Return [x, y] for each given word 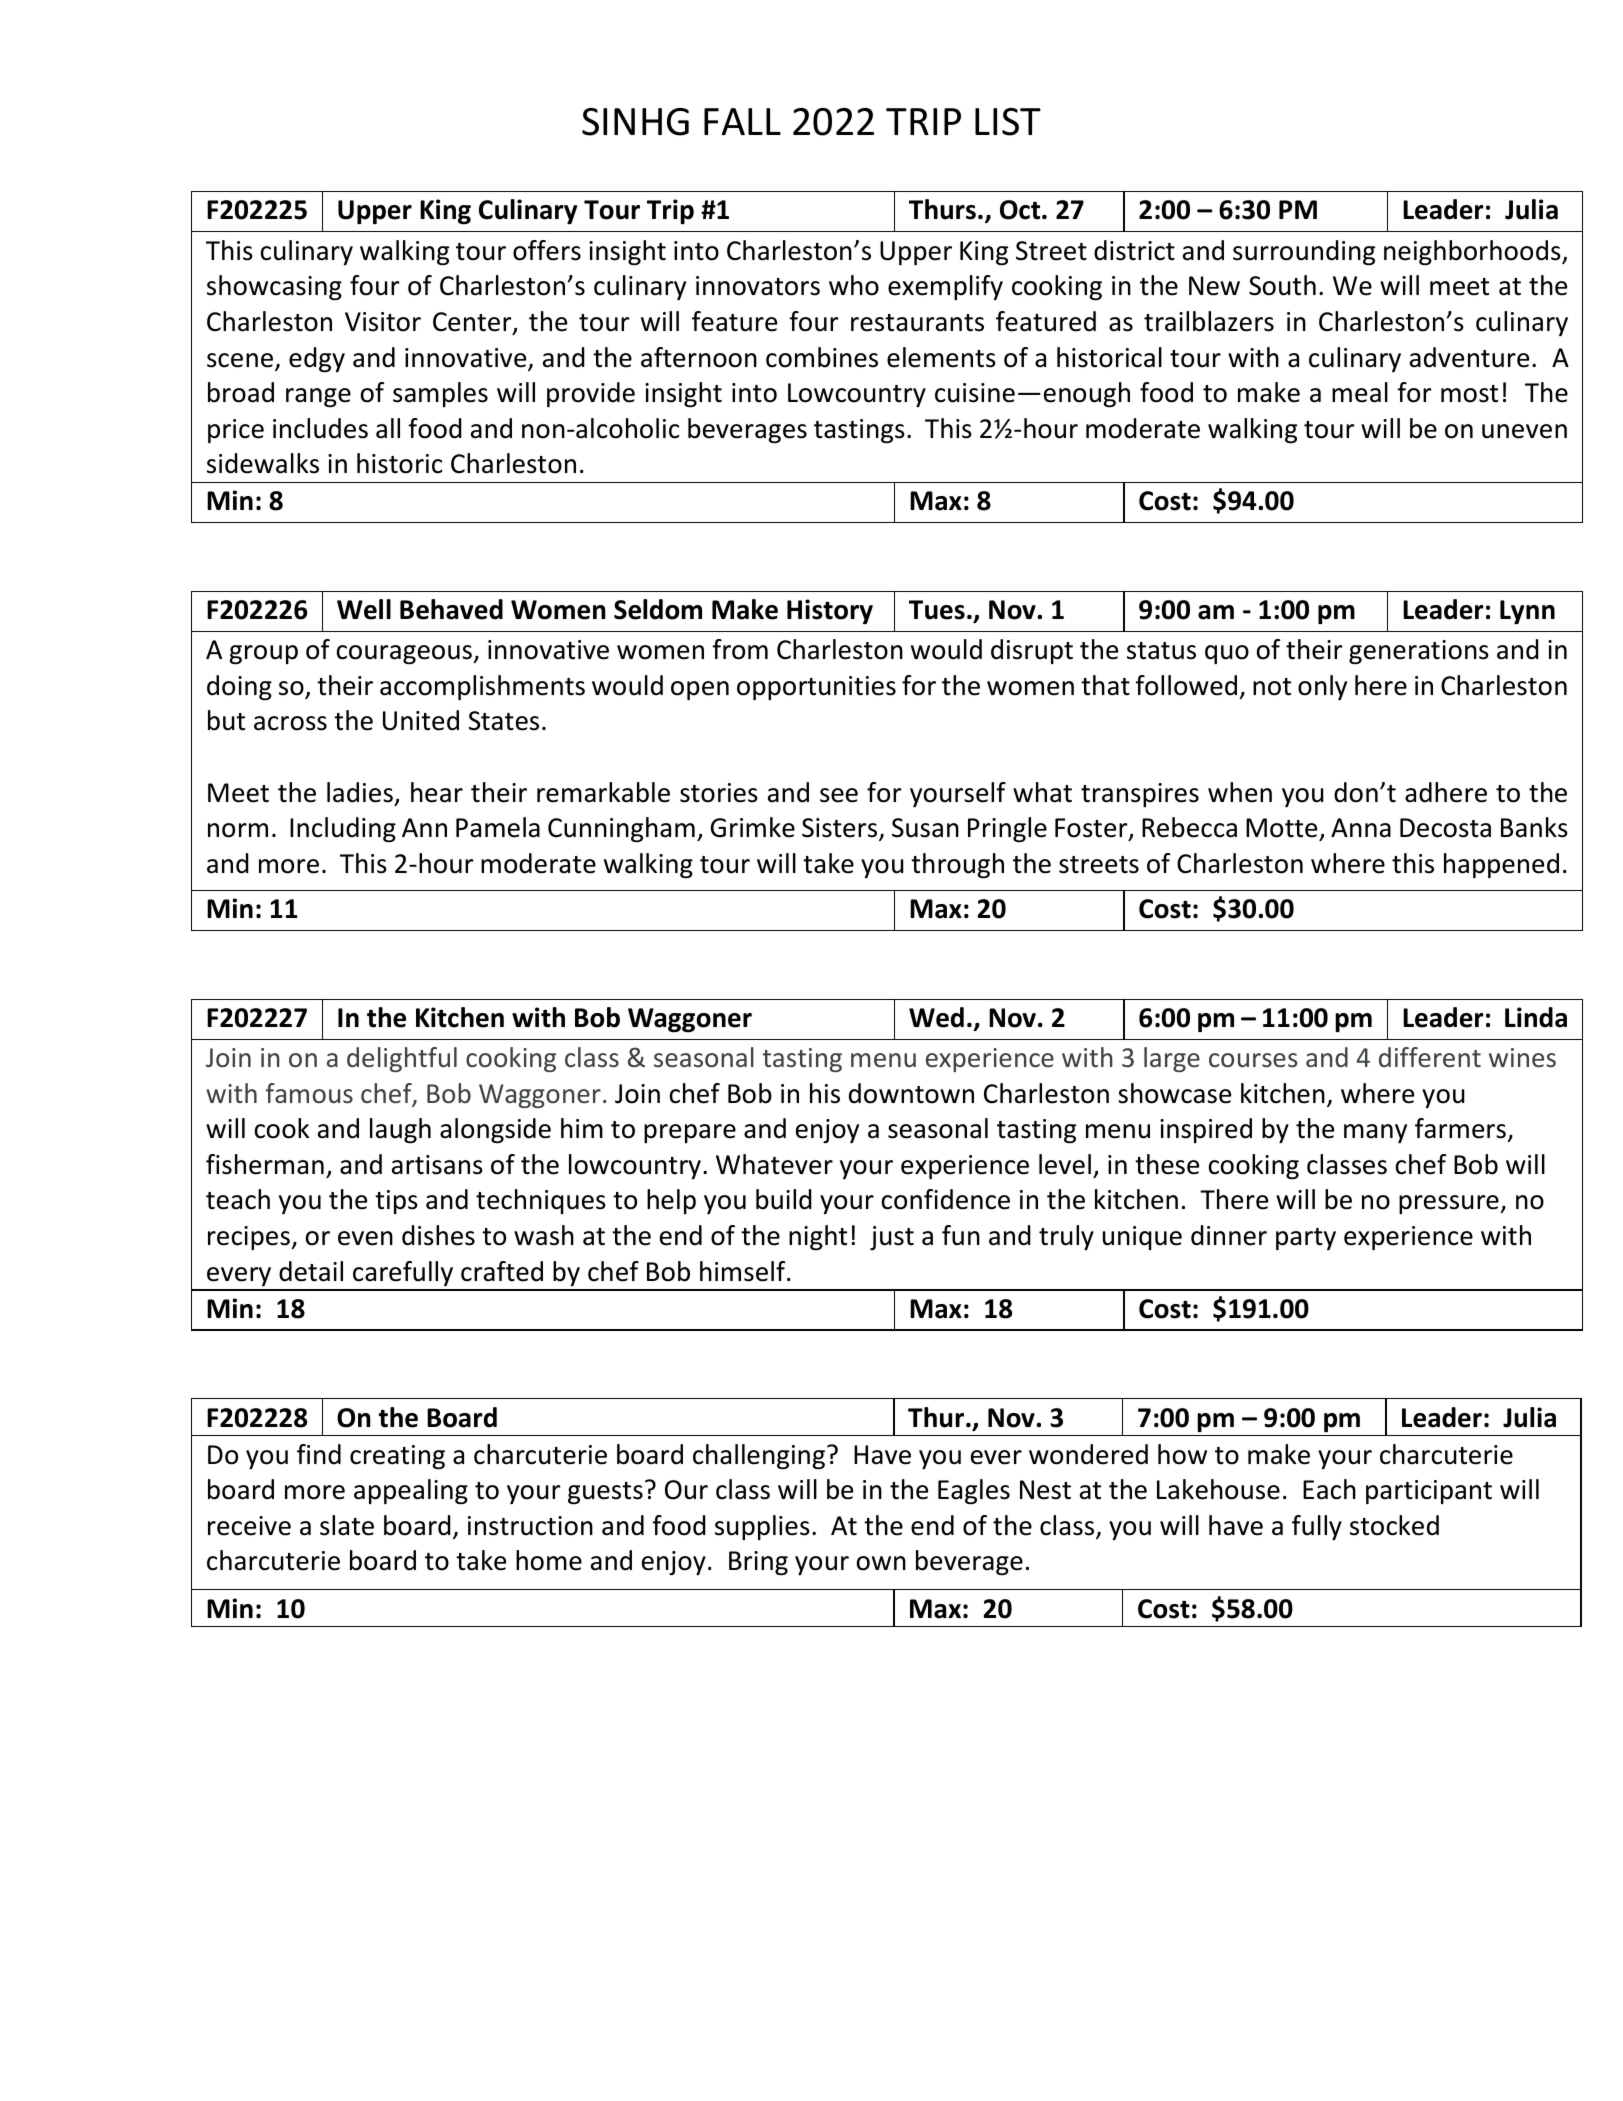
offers [547, 250]
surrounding [1304, 253]
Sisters [841, 829]
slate [347, 1525]
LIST [1008, 122]
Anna [1361, 828]
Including [343, 830]
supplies [762, 1527]
